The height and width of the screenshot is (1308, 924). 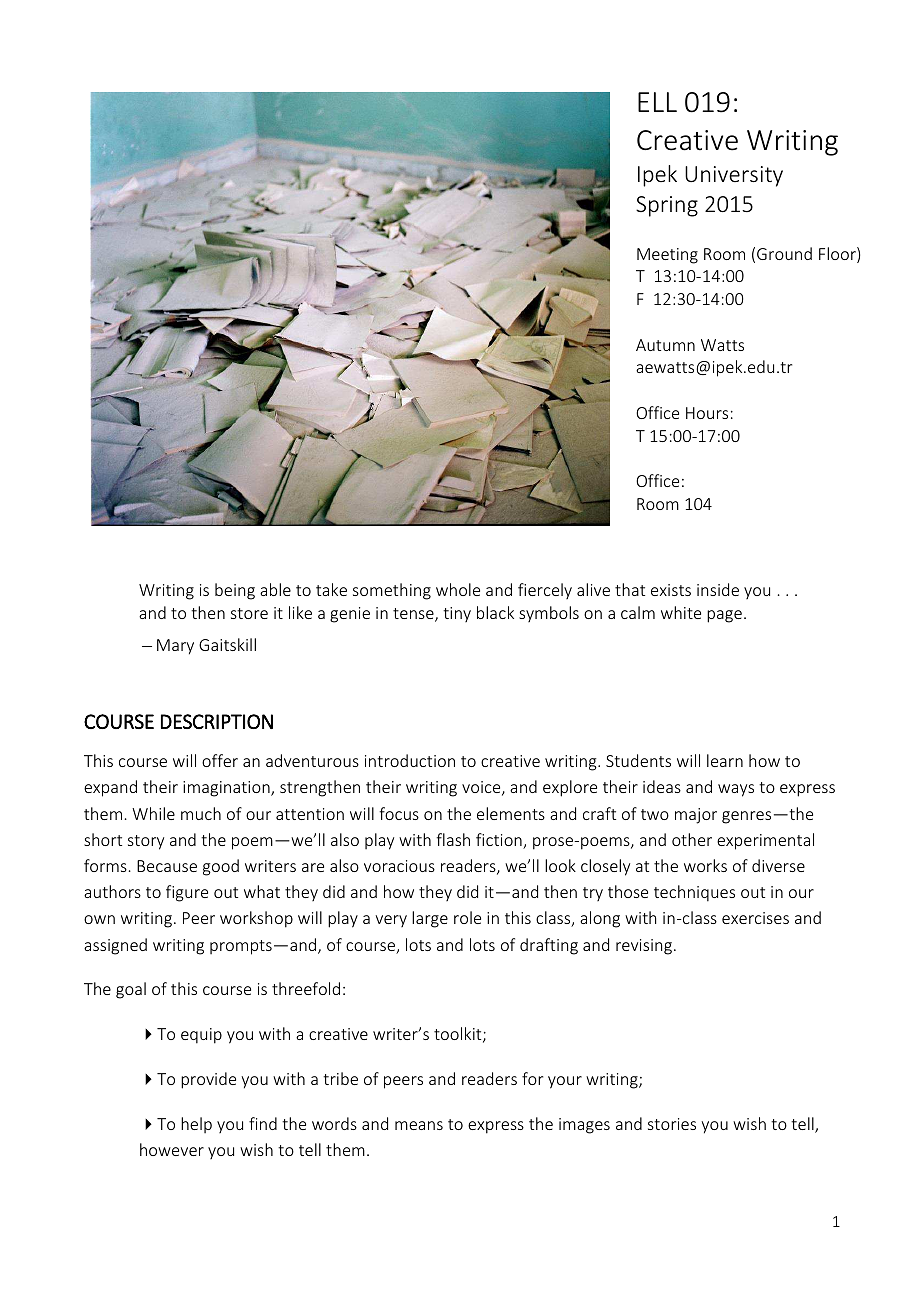 I want to click on Mary, so click(x=175, y=647).
